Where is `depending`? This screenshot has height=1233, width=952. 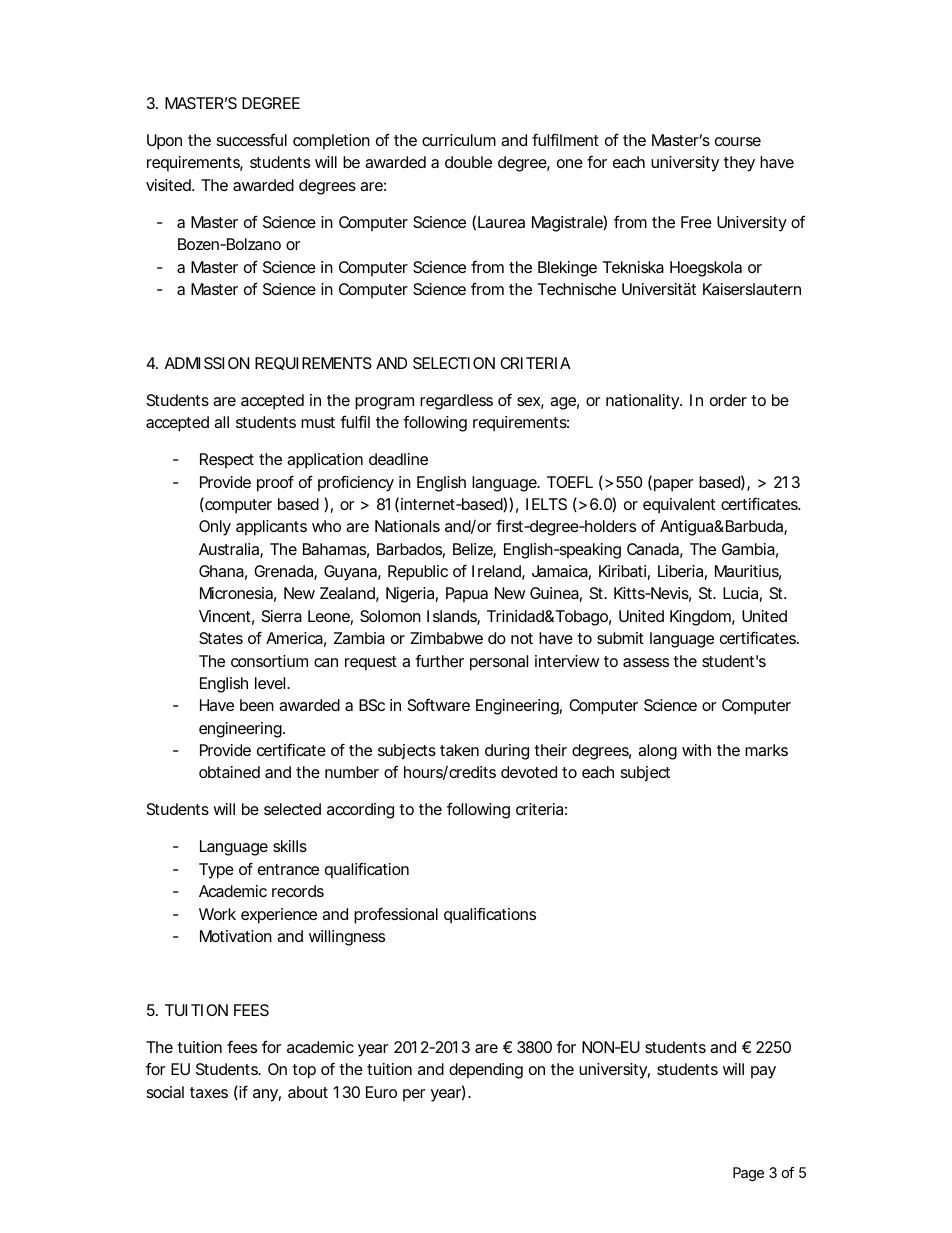 depending is located at coordinates (486, 1071).
